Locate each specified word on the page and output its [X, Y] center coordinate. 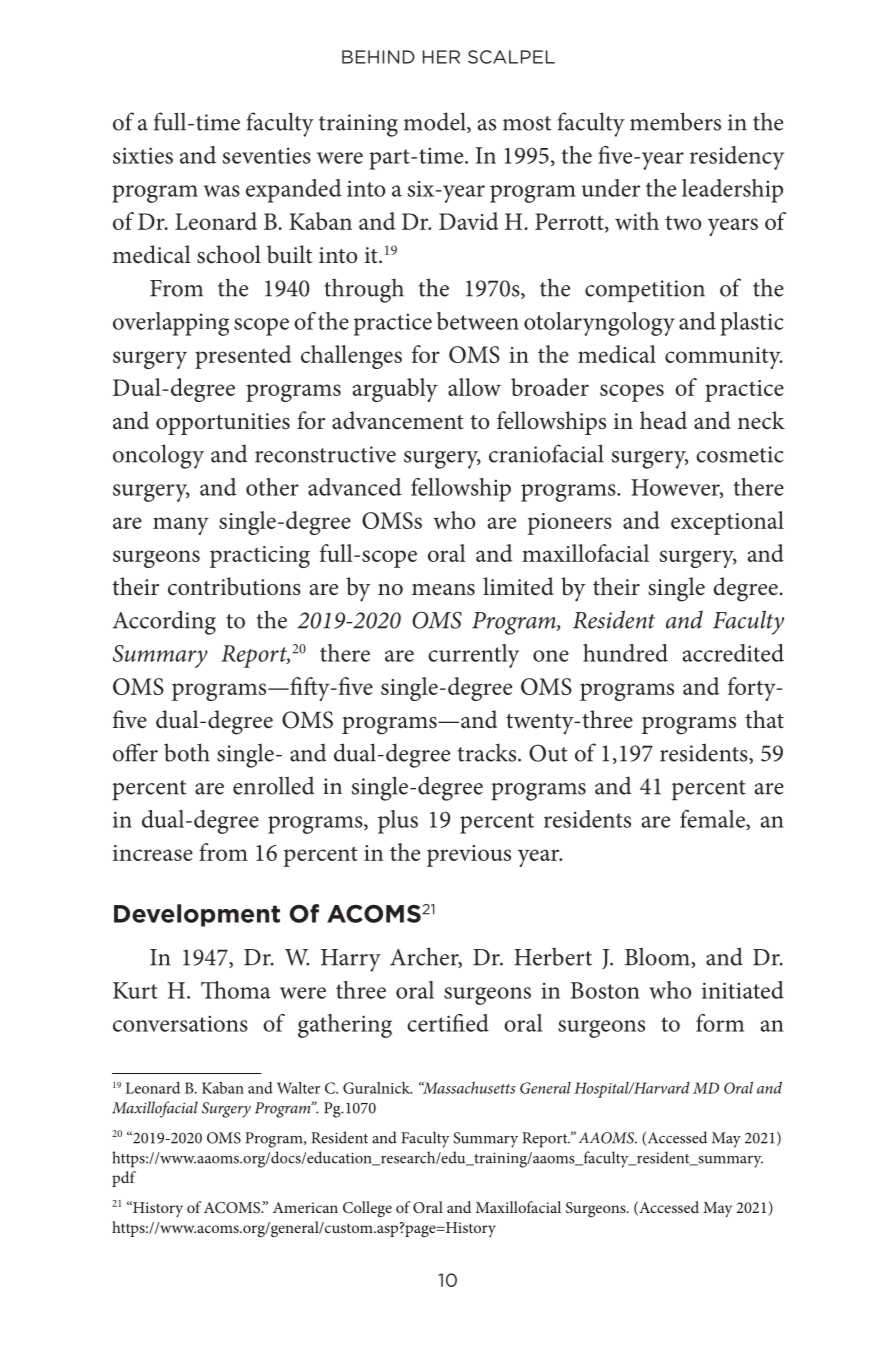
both [187, 752]
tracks [487, 752]
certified [448, 1023]
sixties [143, 155]
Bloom [657, 956]
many [181, 526]
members [675, 121]
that [764, 719]
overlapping [171, 324]
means [443, 590]
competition [645, 291]
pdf [124, 1179]
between [478, 321]
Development [197, 915]
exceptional [727, 523]
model [436, 122]
